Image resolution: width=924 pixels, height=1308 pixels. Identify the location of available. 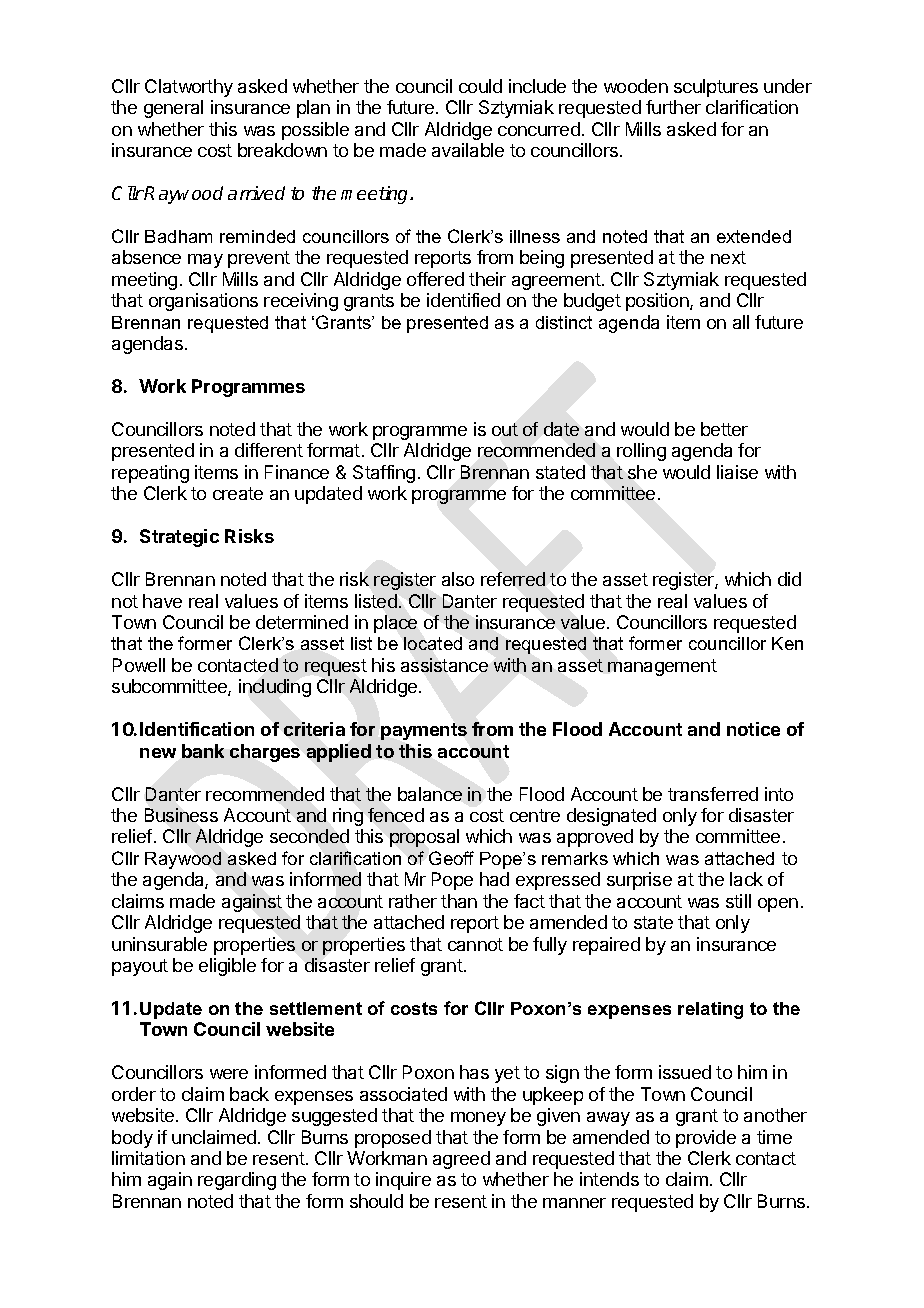
(468, 150).
